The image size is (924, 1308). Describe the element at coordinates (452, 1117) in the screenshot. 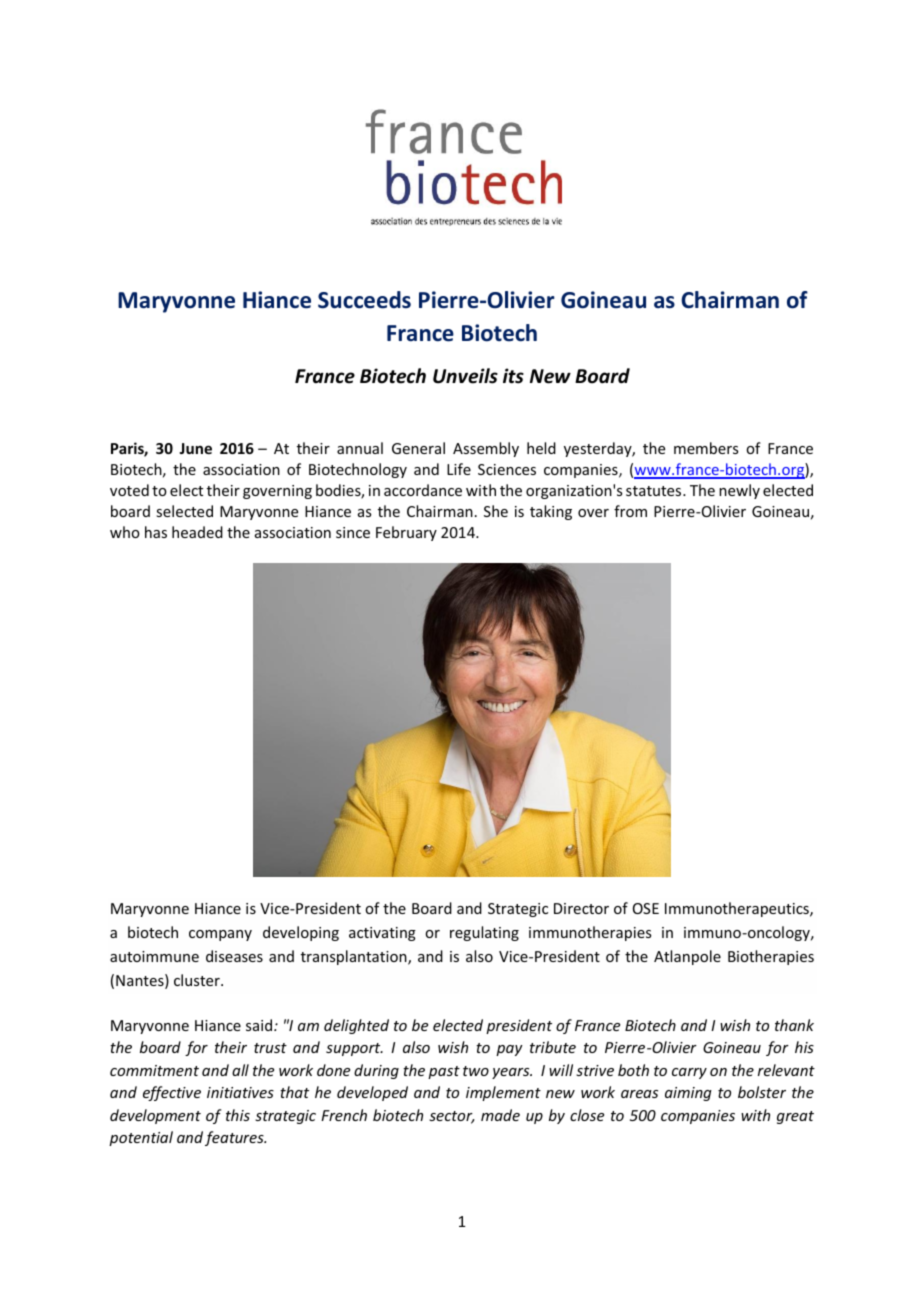

I see `sector` at that location.
